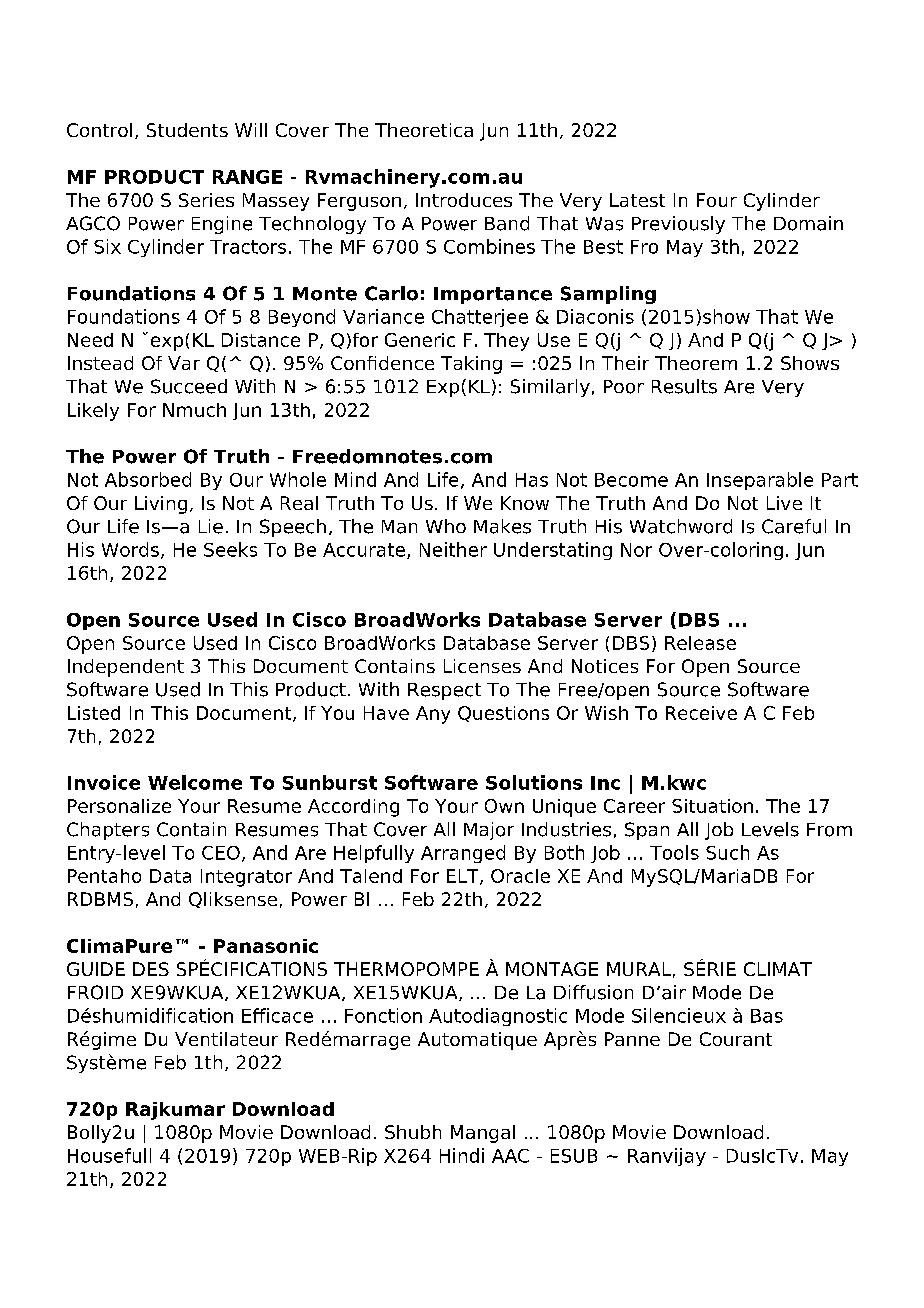 This screenshot has height=1308, width=924. What do you see at coordinates (175, 1111) in the screenshot?
I see `Rajkumar` at bounding box center [175, 1111].
